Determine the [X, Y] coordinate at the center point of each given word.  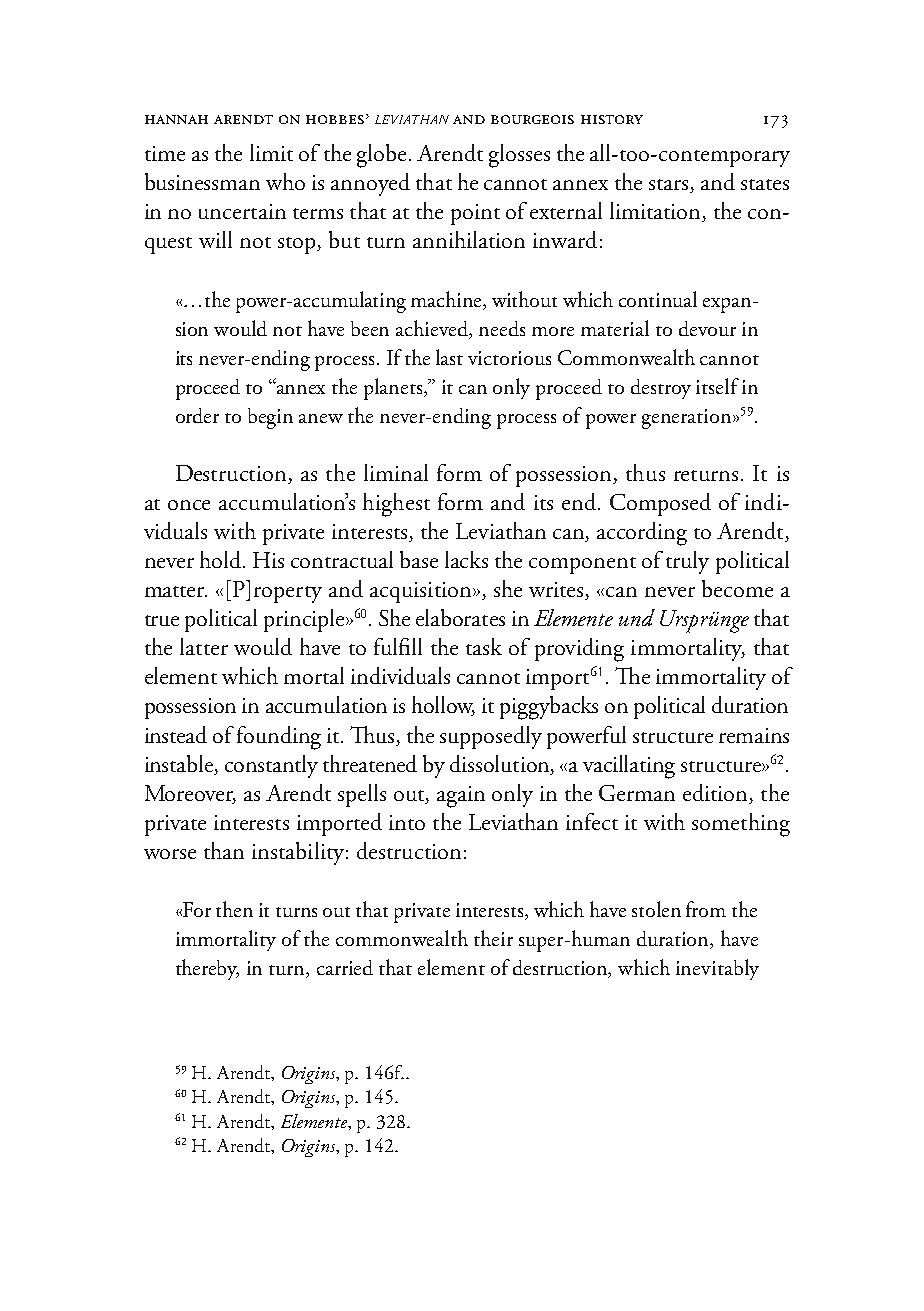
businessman [202, 181]
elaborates [460, 617]
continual [658, 299]
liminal [396, 472]
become [737, 588]
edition [717, 794]
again [461, 797]
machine [448, 300]
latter [204, 646]
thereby [207, 969]
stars [670, 186]
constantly [271, 766]
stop [298, 245]
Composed [660, 504]
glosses [519, 156]
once [189, 505]
